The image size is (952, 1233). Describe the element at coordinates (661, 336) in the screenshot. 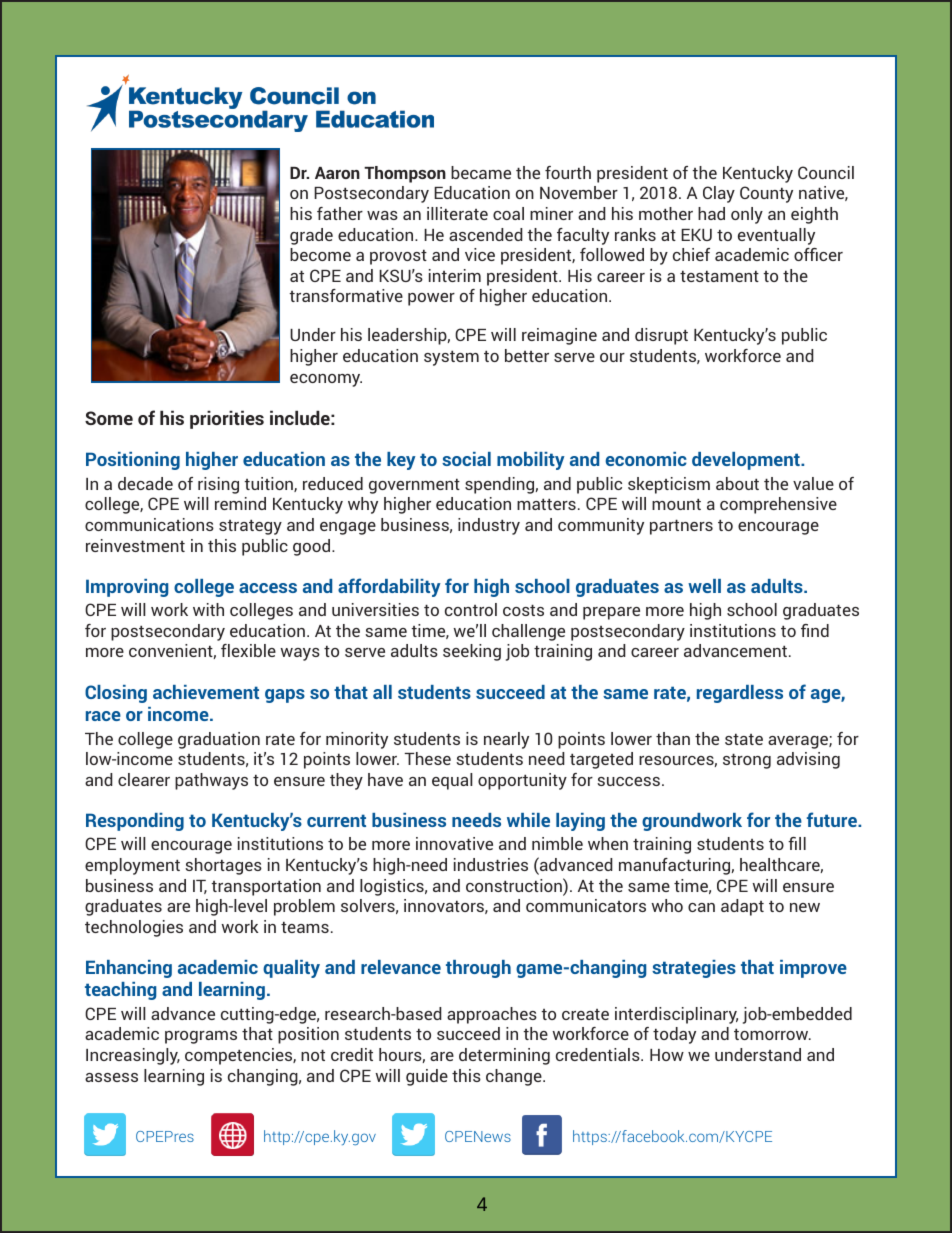

I see `disrupt` at that location.
